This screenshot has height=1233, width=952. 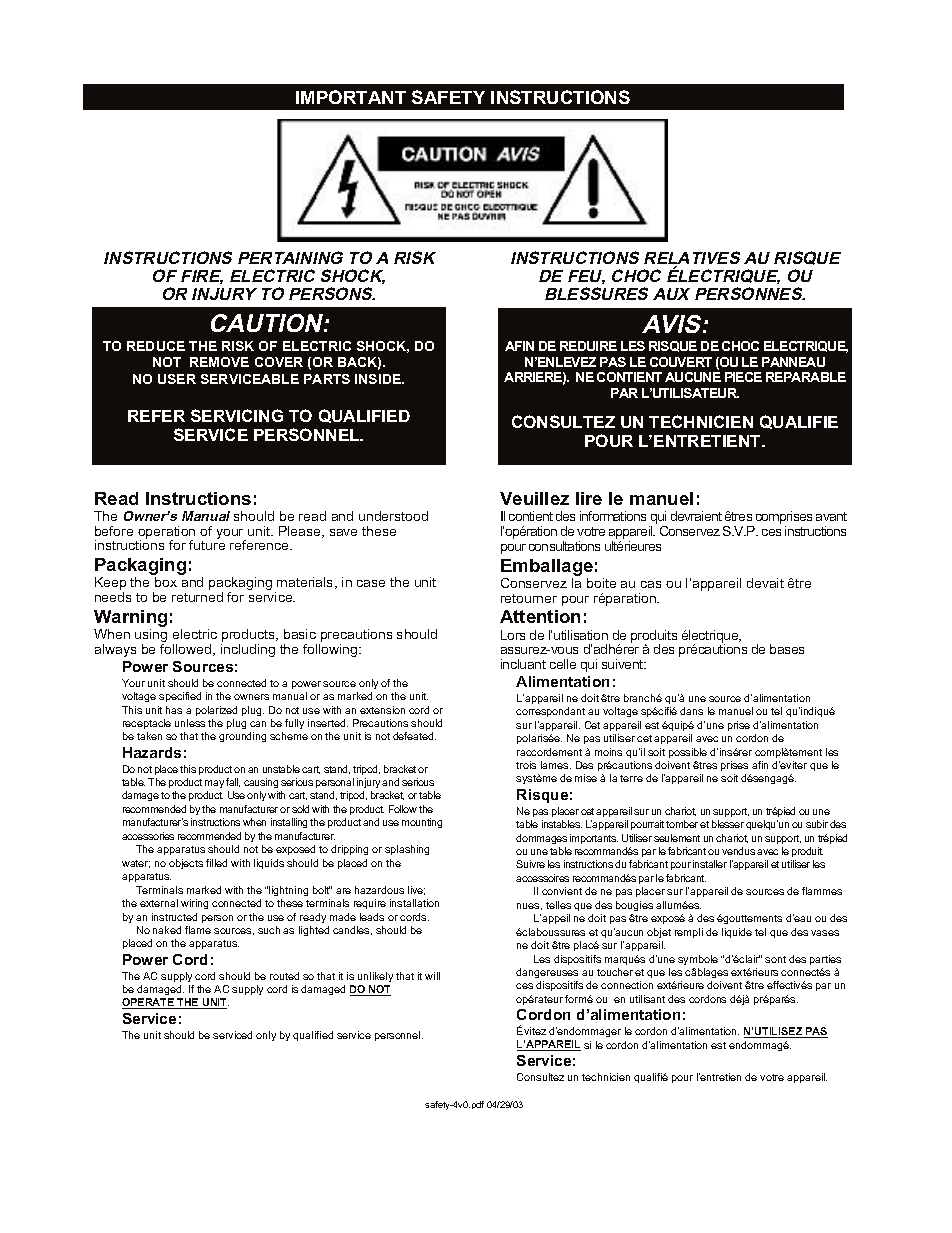 What do you see at coordinates (149, 1003) in the screenshot?
I see `OPERATE` at bounding box center [149, 1003].
